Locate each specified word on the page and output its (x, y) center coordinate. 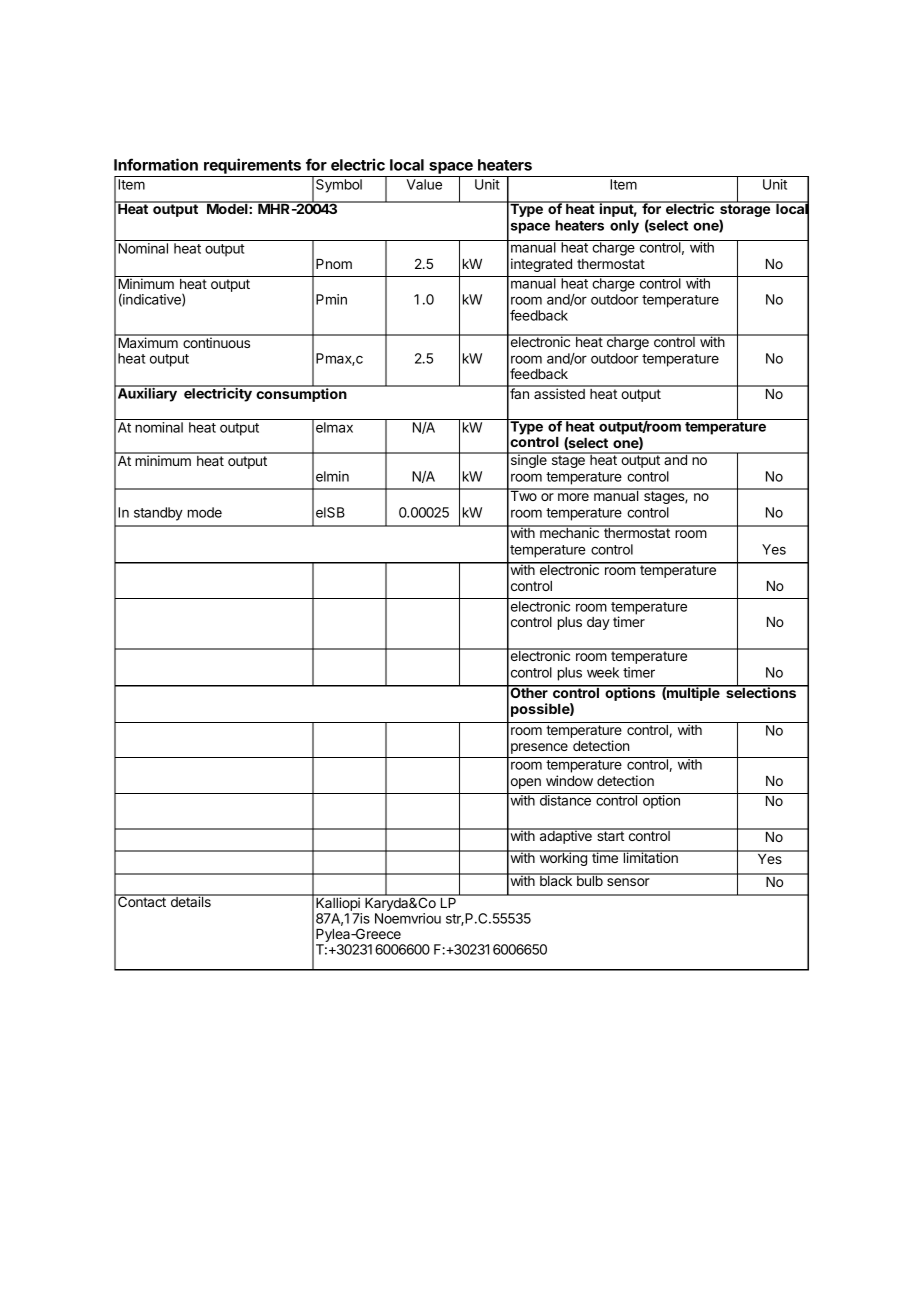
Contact (142, 901)
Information (156, 164)
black (556, 880)
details (190, 901)
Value (424, 184)
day (598, 623)
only (624, 227)
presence (539, 748)
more (573, 497)
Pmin (331, 299)
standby (158, 514)
